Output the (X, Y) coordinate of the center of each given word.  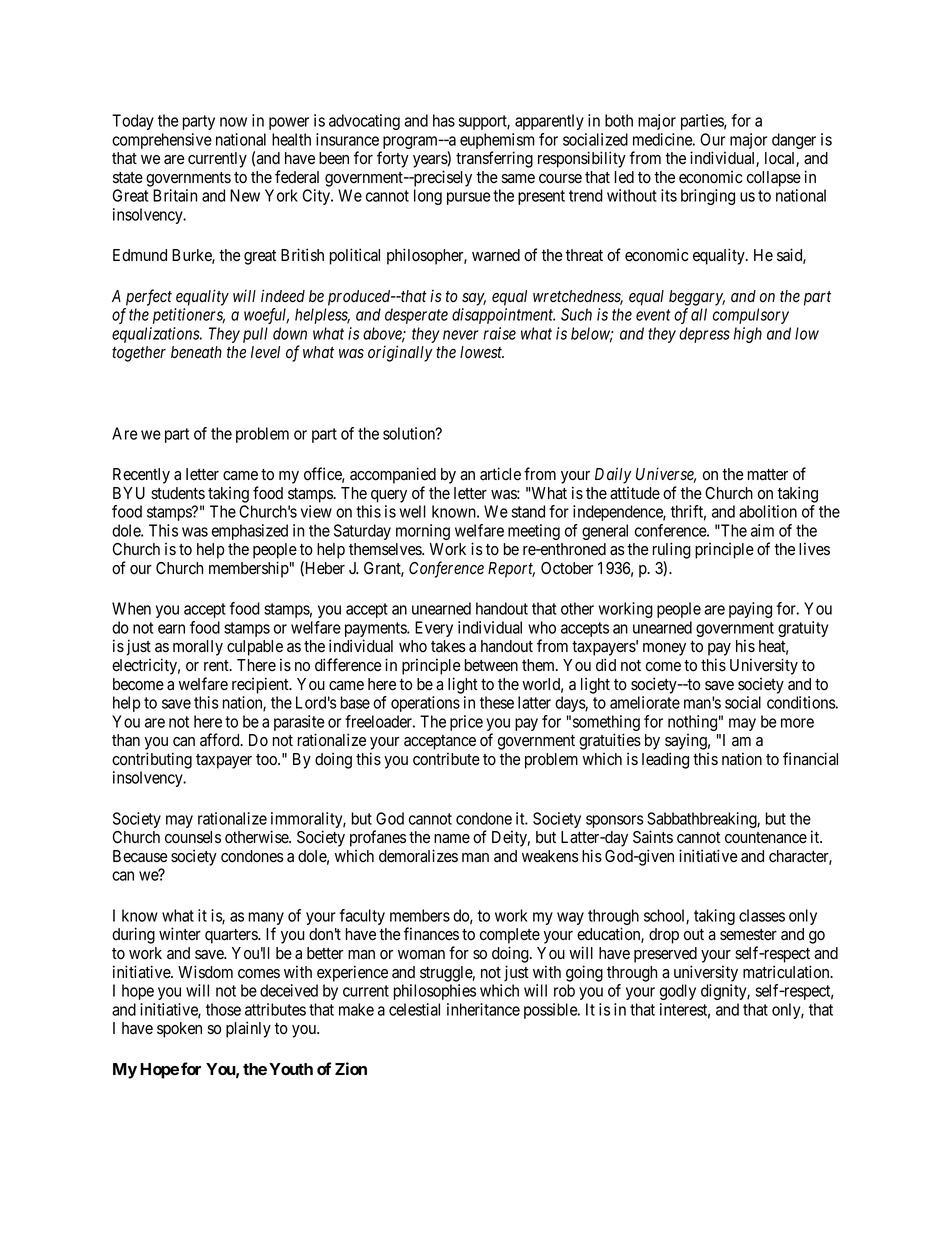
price (466, 723)
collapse (774, 179)
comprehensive (162, 141)
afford (221, 740)
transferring (494, 159)
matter (768, 475)
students (178, 493)
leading (665, 760)
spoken (179, 1030)
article (500, 474)
